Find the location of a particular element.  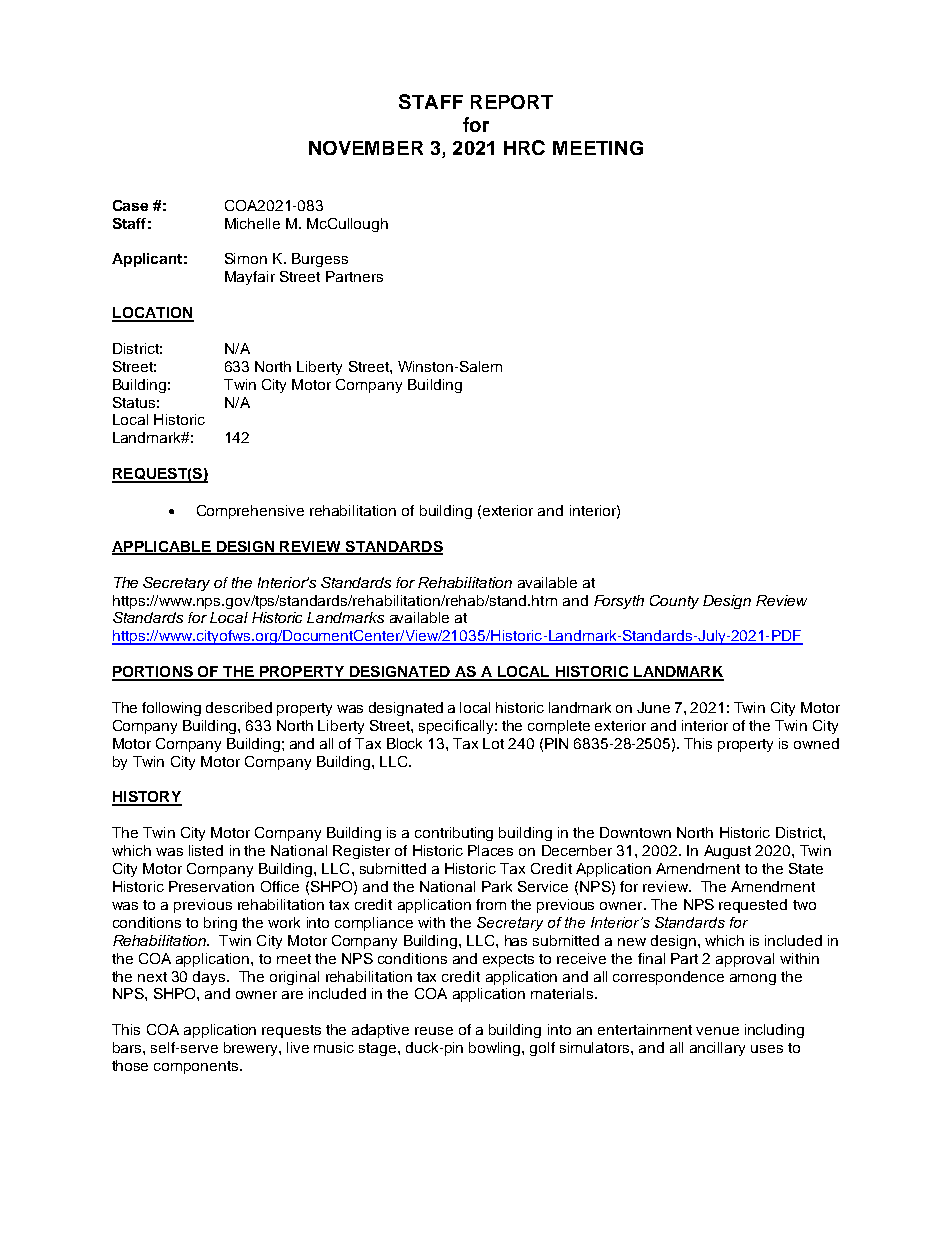

HRC is located at coordinates (524, 147).
